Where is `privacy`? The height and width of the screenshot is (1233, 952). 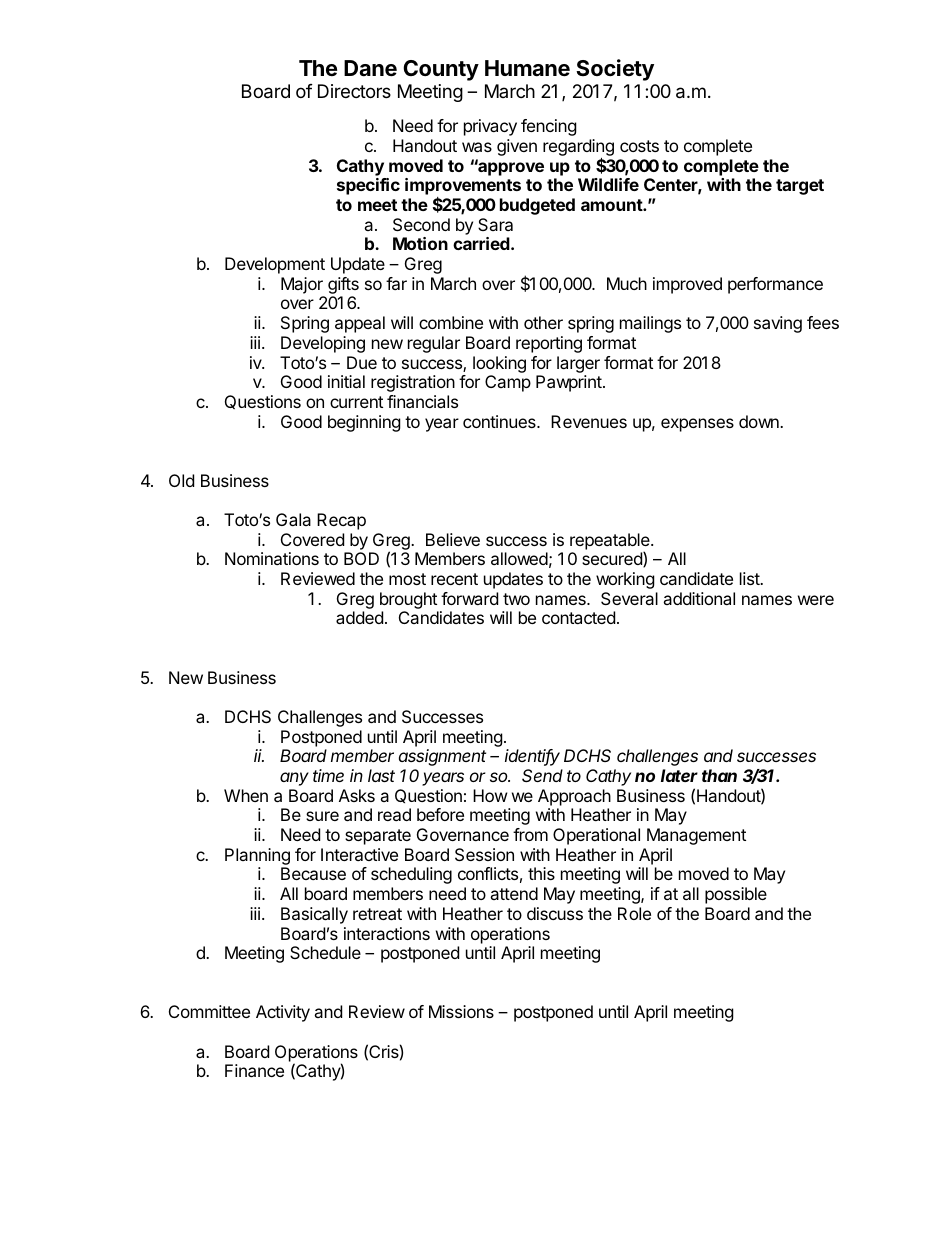
privacy is located at coordinates (490, 127).
